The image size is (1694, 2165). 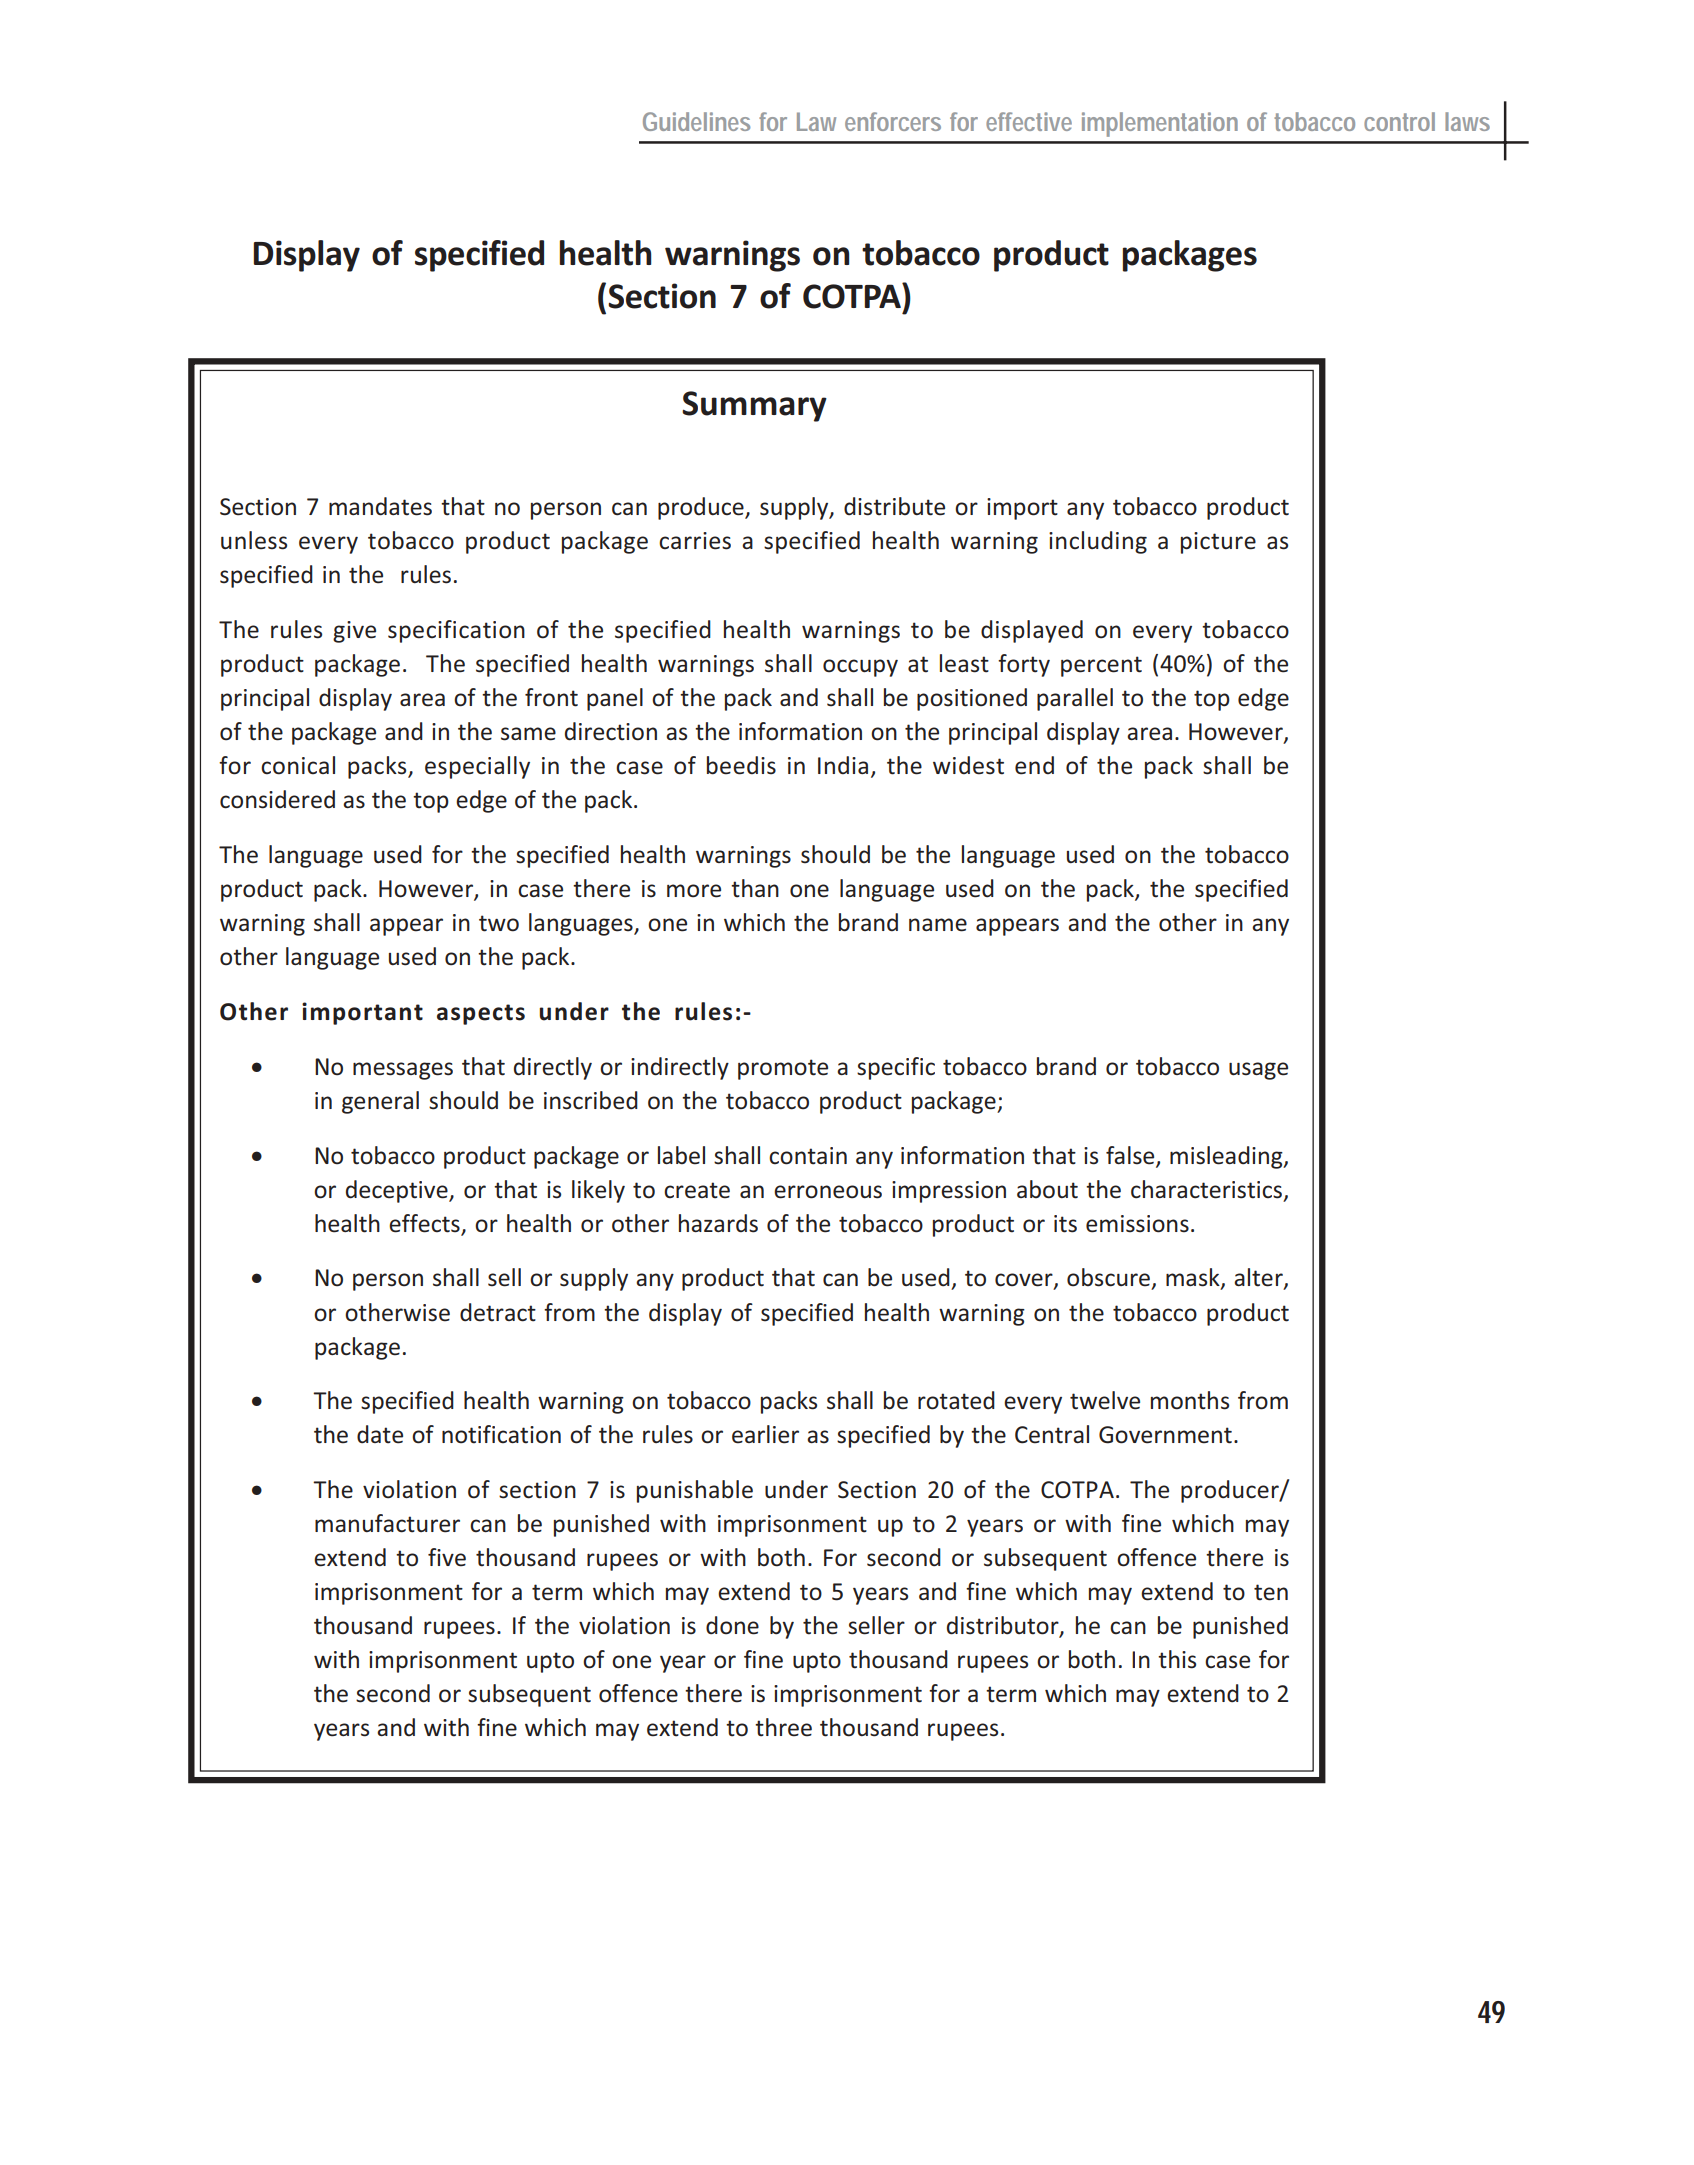 I want to click on control, so click(x=1399, y=121).
